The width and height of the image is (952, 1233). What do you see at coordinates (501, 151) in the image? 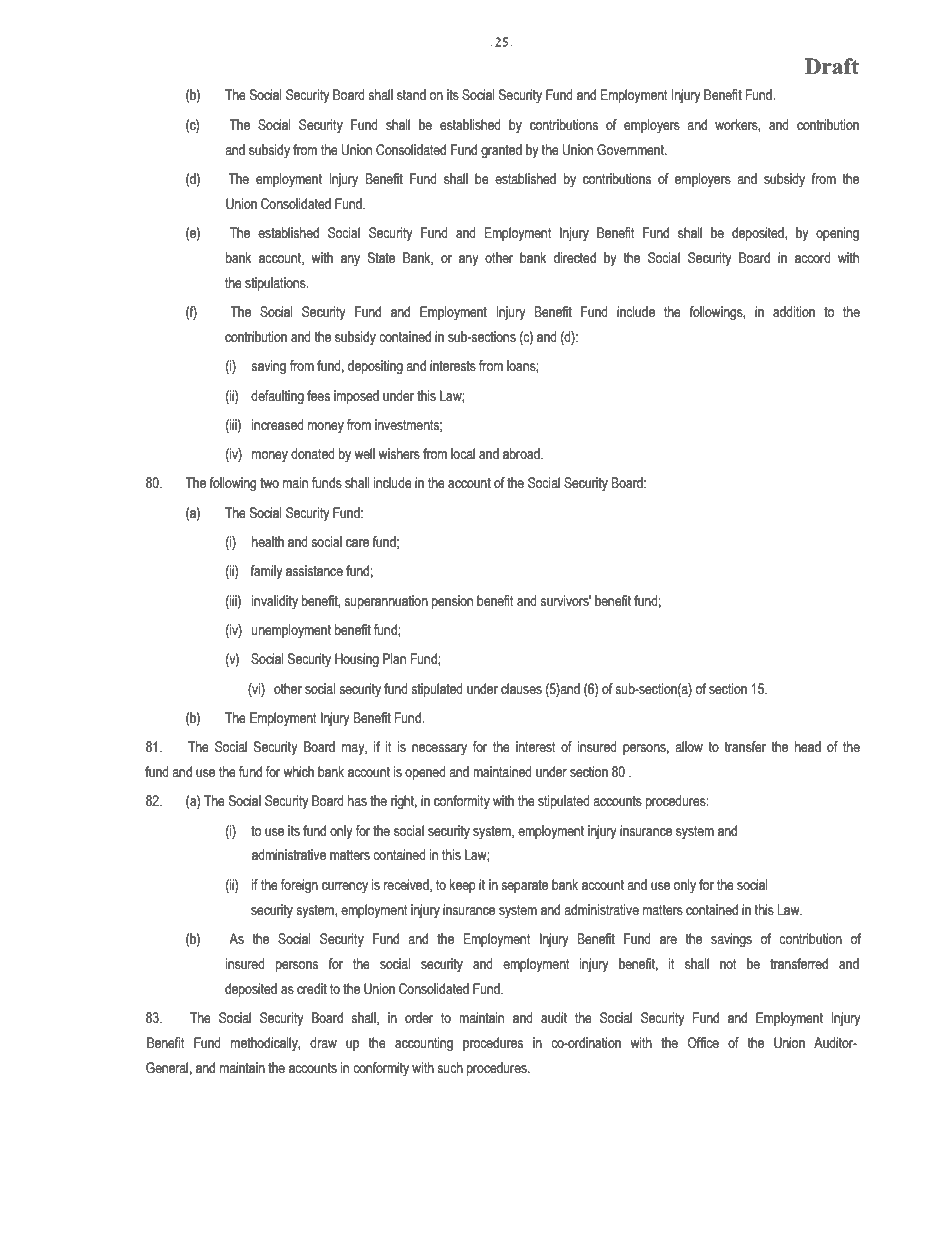
I see `granted` at bounding box center [501, 151].
